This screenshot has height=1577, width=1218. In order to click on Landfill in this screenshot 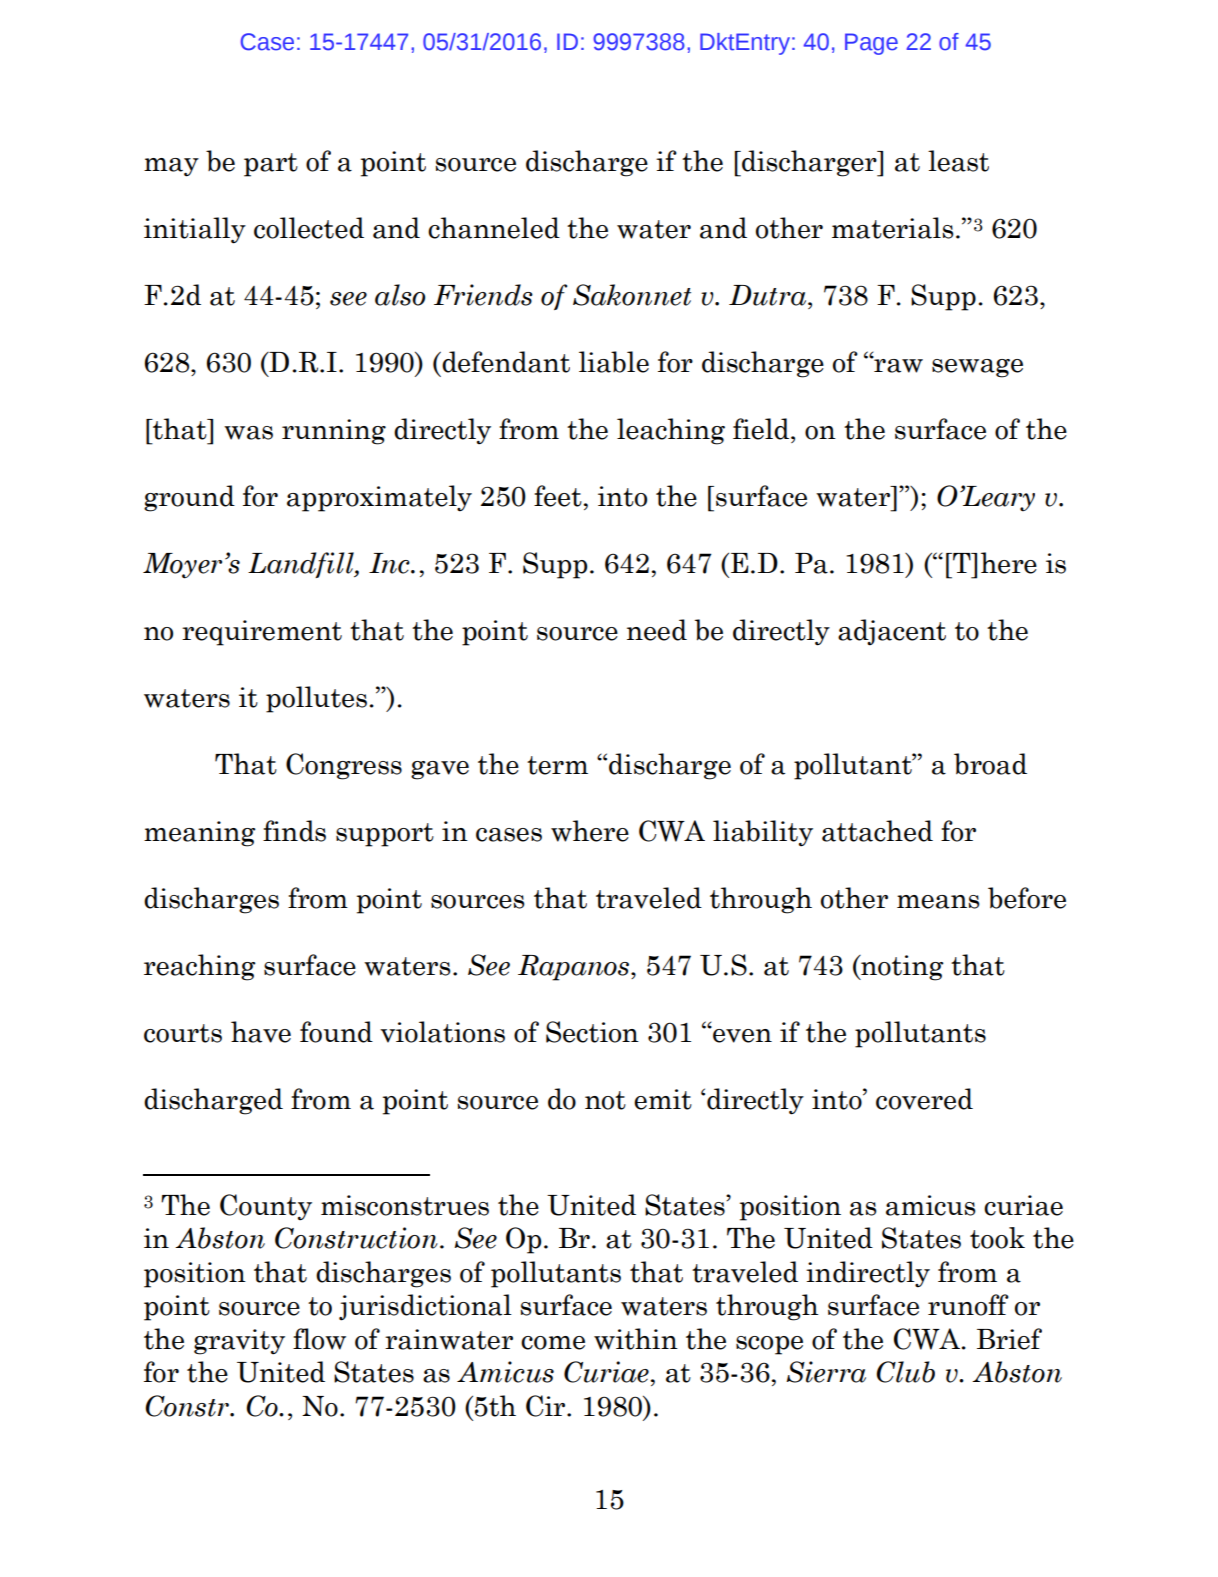, I will do `click(302, 565)`.
